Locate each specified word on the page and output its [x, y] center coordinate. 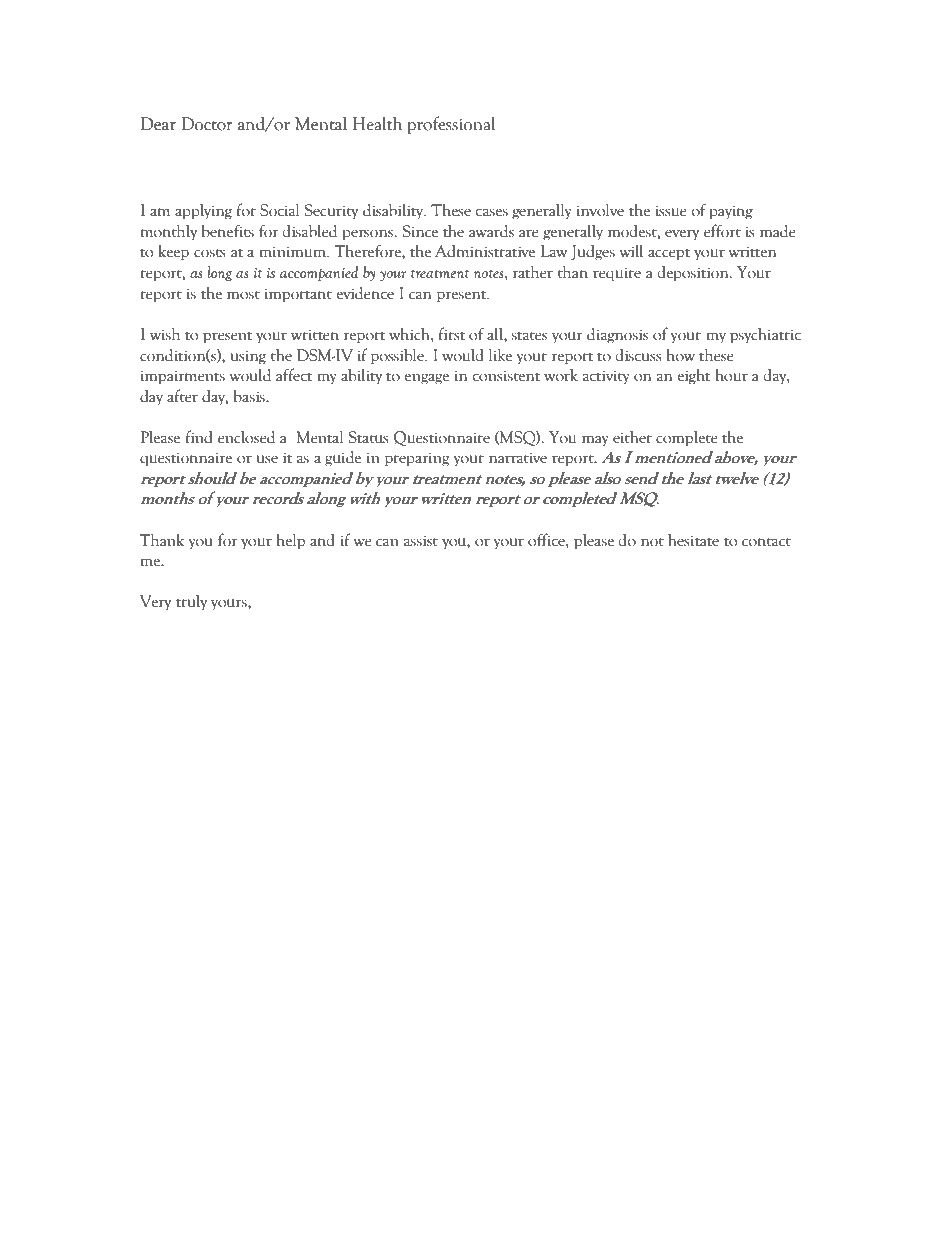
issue [671, 211]
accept [669, 255]
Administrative [485, 251]
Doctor [206, 124]
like [500, 355]
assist [421, 541]
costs [209, 253]
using [248, 357]
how [680, 355]
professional [451, 125]
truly [191, 603]
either [632, 437]
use [267, 459]
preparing [417, 459]
